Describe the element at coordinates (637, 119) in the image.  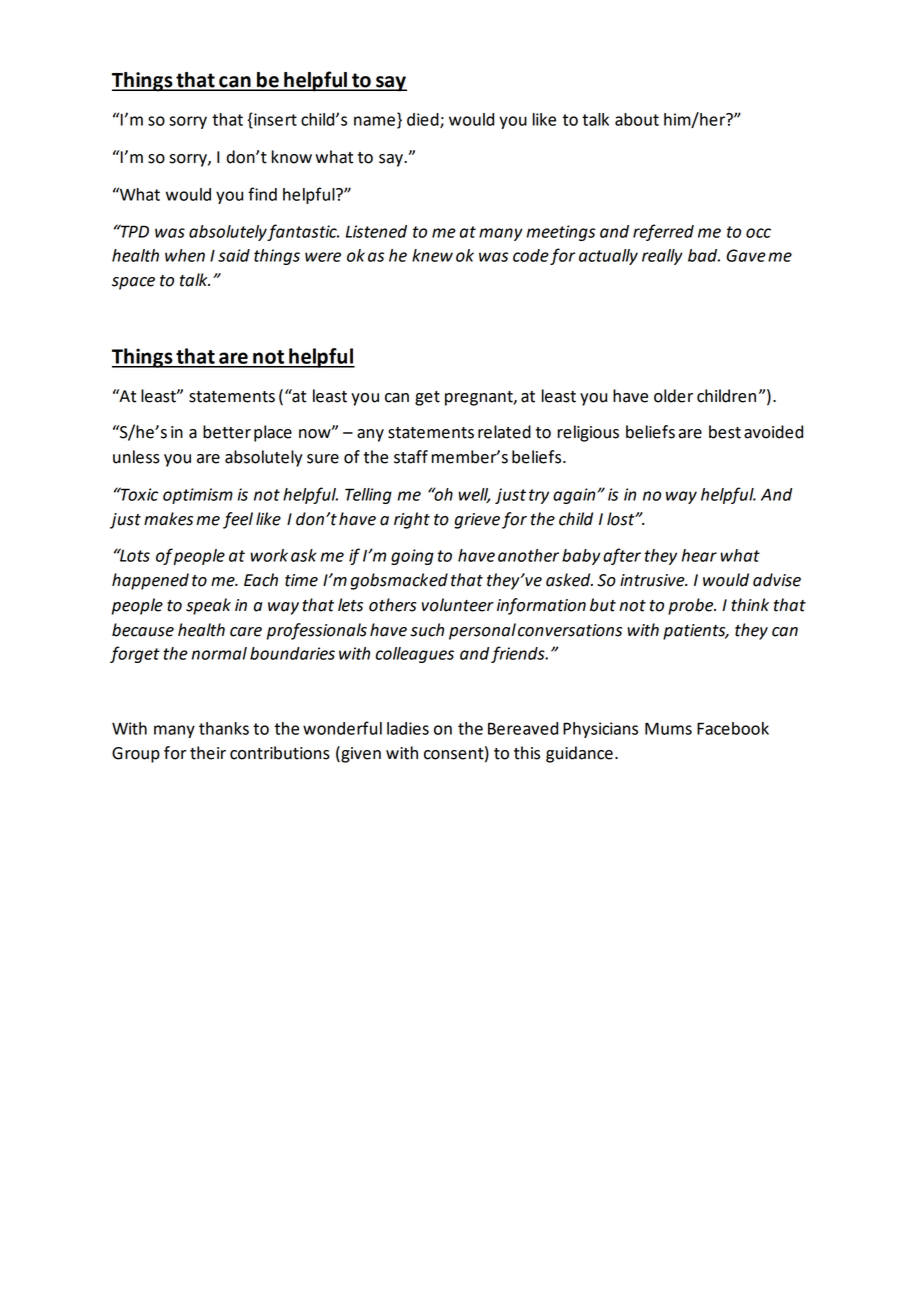
I see `about` at that location.
